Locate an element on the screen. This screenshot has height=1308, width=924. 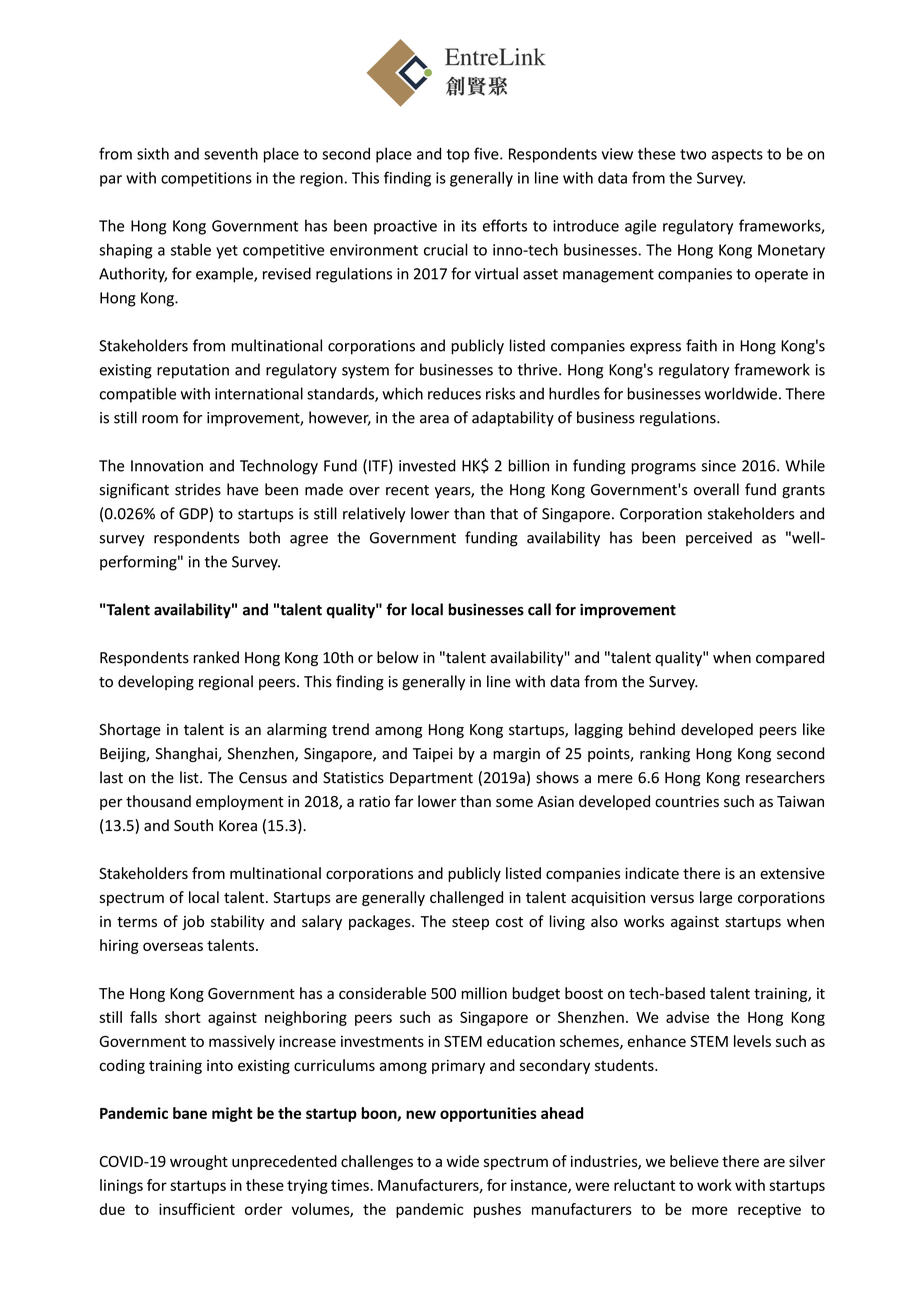
large is located at coordinates (716, 898).
